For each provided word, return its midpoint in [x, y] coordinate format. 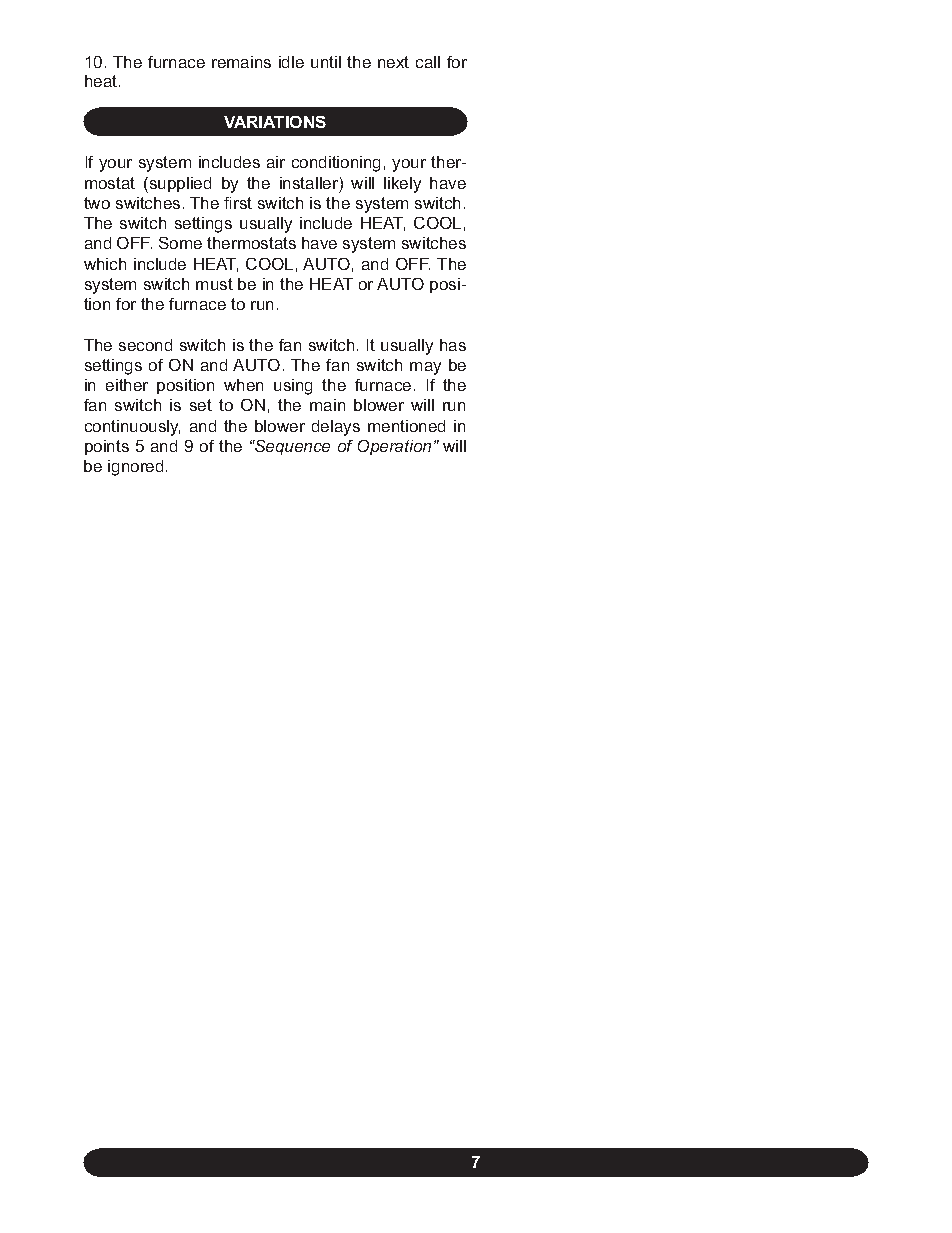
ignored [135, 468]
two [97, 203]
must [214, 284]
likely [402, 185]
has [453, 345]
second [145, 345]
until [326, 62]
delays [336, 428]
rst [243, 203]
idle [291, 62]
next [393, 62]
